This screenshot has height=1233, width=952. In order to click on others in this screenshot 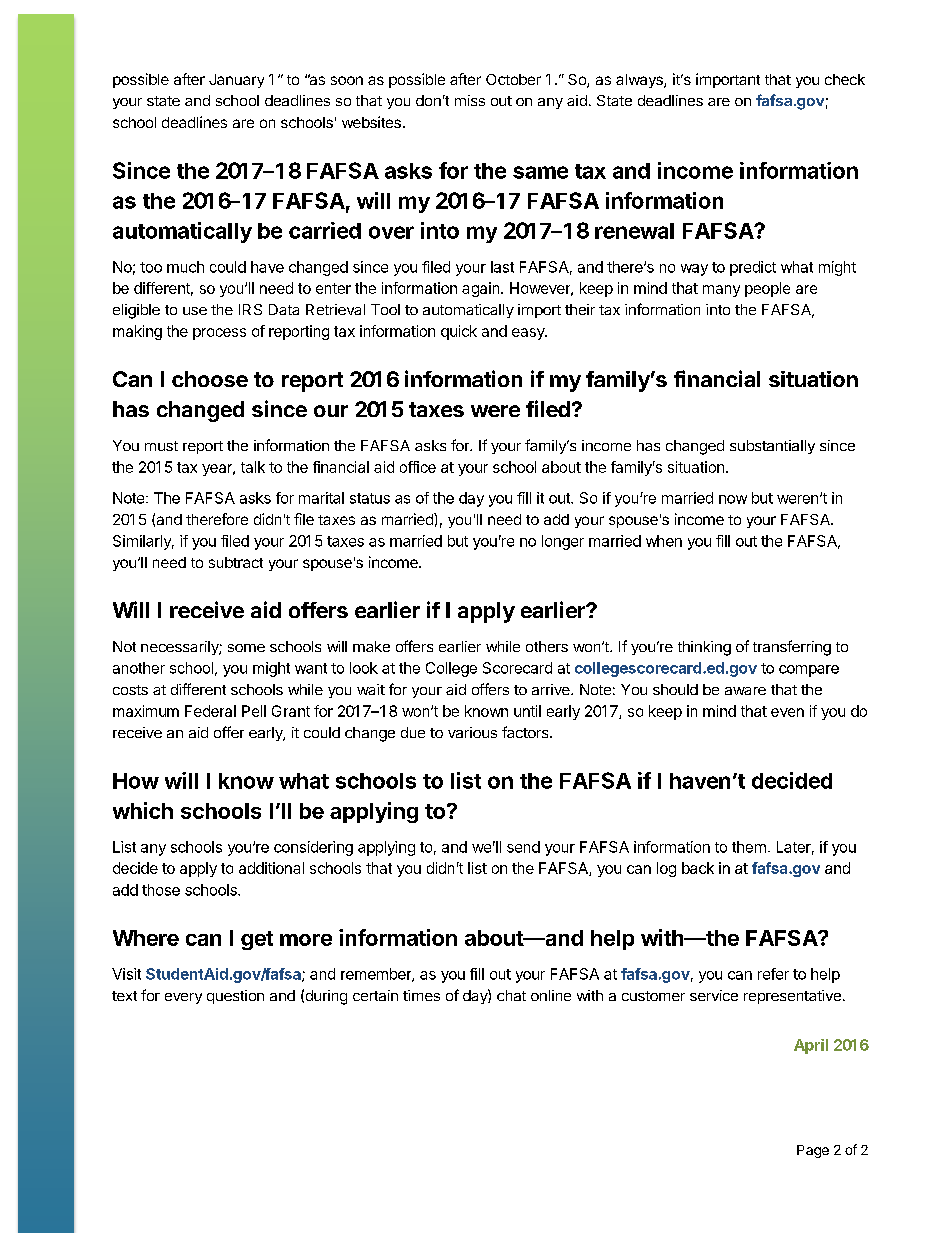, I will do `click(547, 646)`.
